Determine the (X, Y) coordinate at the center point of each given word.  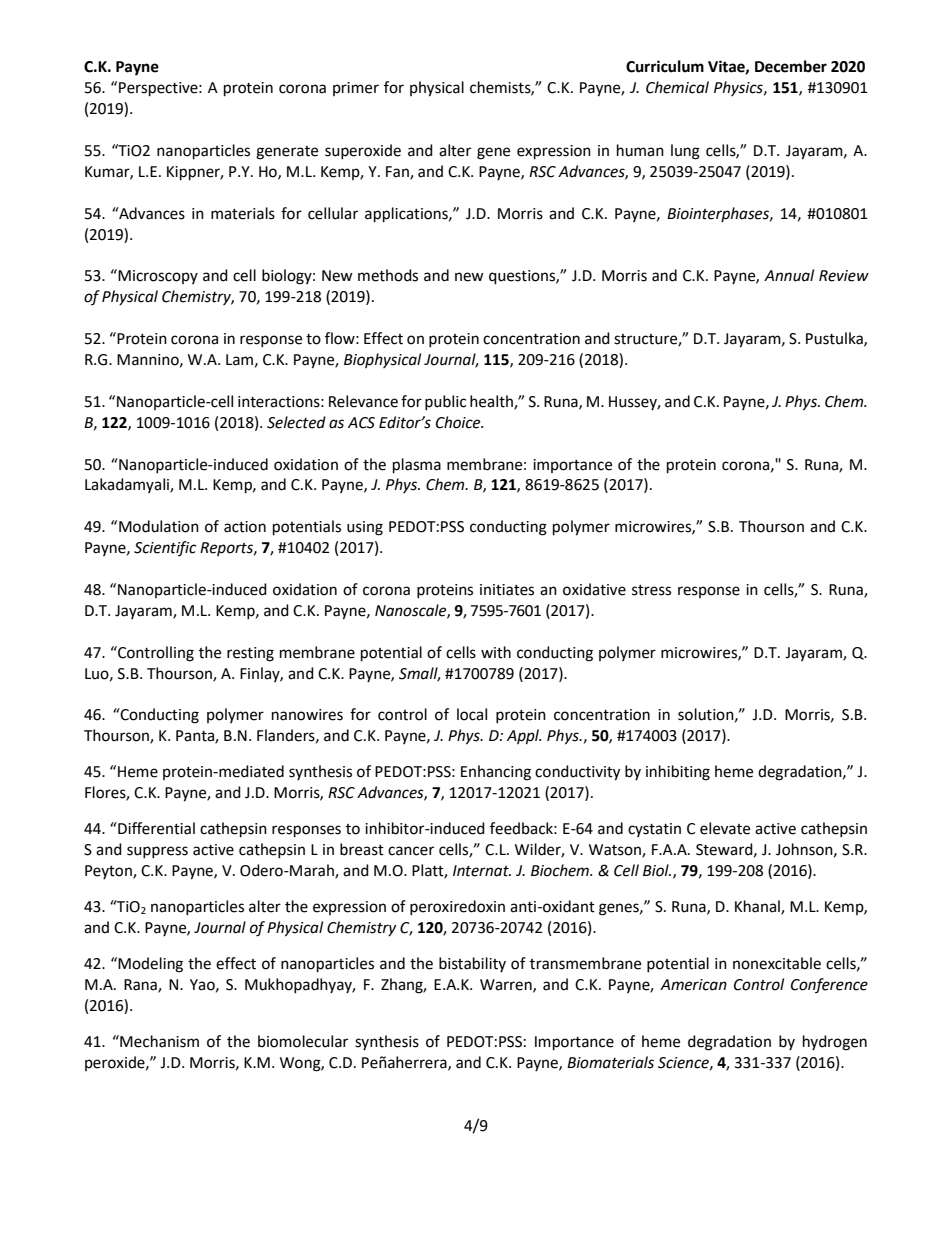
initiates (507, 590)
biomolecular (303, 1041)
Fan (398, 172)
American (693, 985)
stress (651, 590)
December (791, 66)
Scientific (165, 548)
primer (356, 89)
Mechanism (158, 1041)
